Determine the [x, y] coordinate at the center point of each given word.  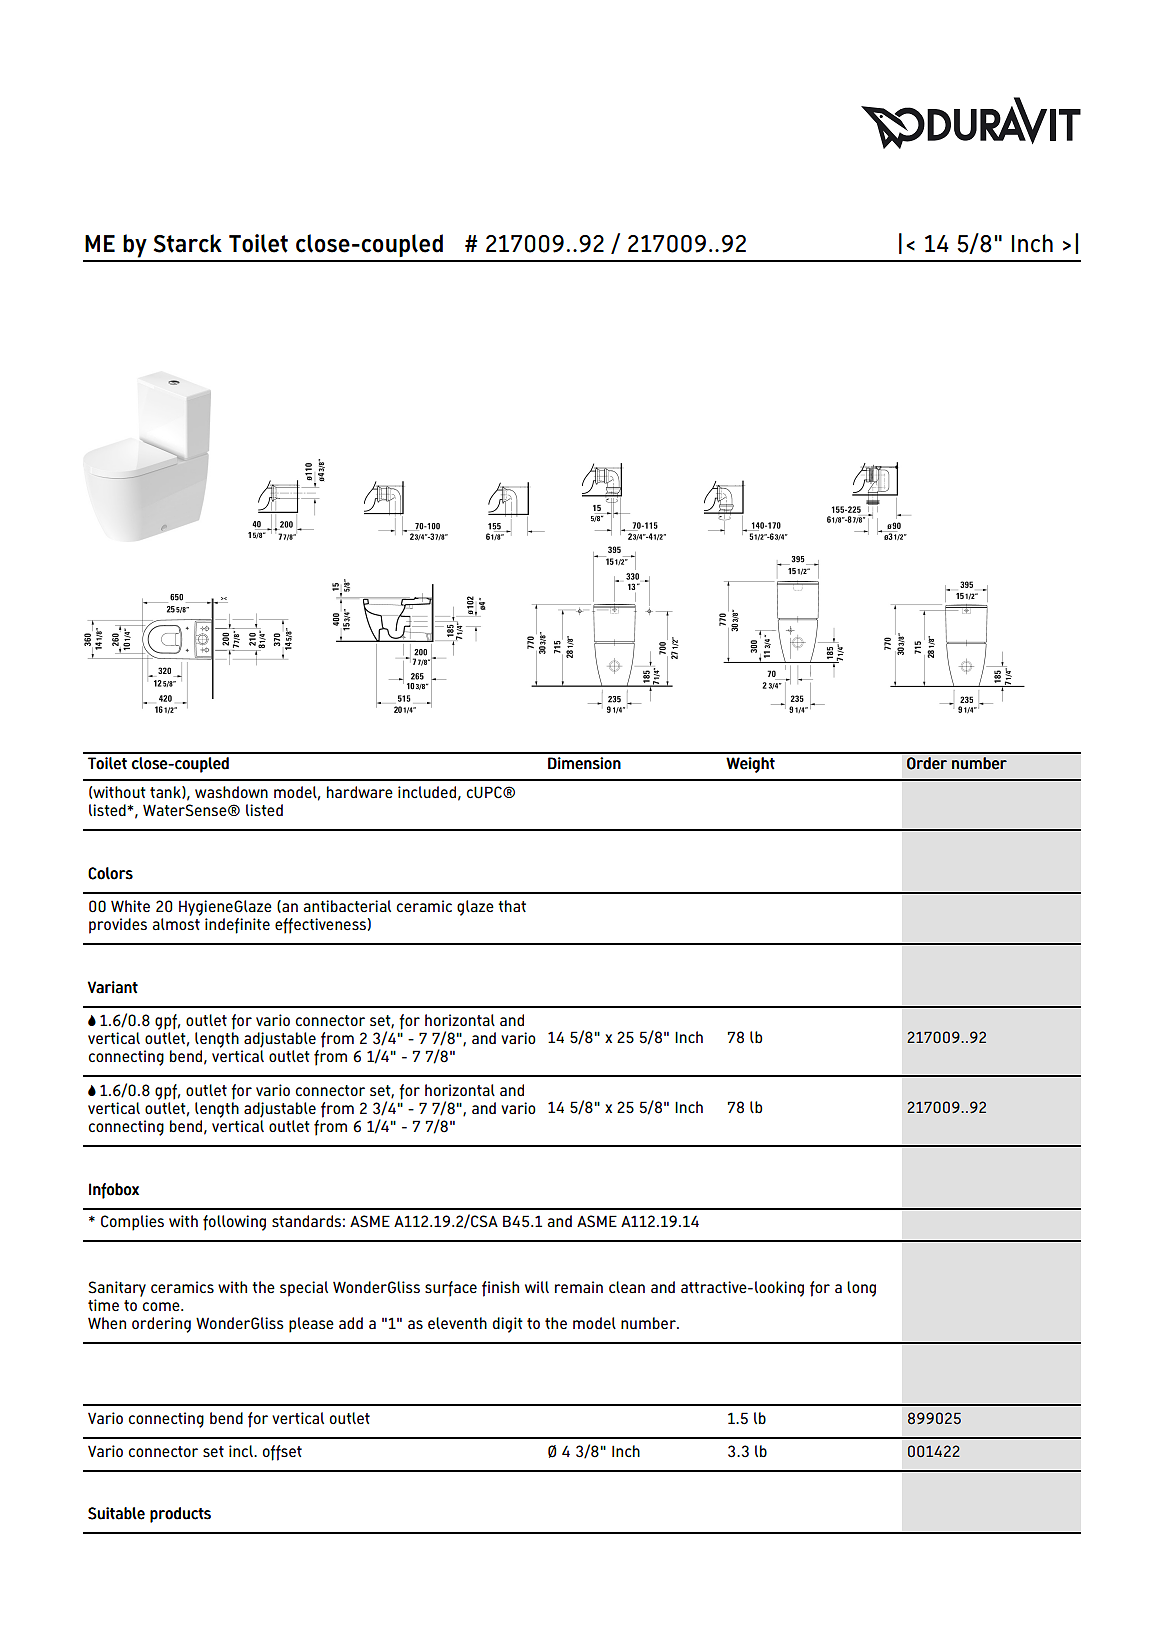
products [180, 1515]
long [861, 1289]
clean [627, 1287]
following [234, 1223]
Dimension [584, 763]
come [162, 1306]
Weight [750, 765]
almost [176, 922]
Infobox [114, 1191]
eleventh [457, 1323]
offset [282, 1453]
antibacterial [347, 906]
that [512, 906]
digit [508, 1325]
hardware [360, 792]
